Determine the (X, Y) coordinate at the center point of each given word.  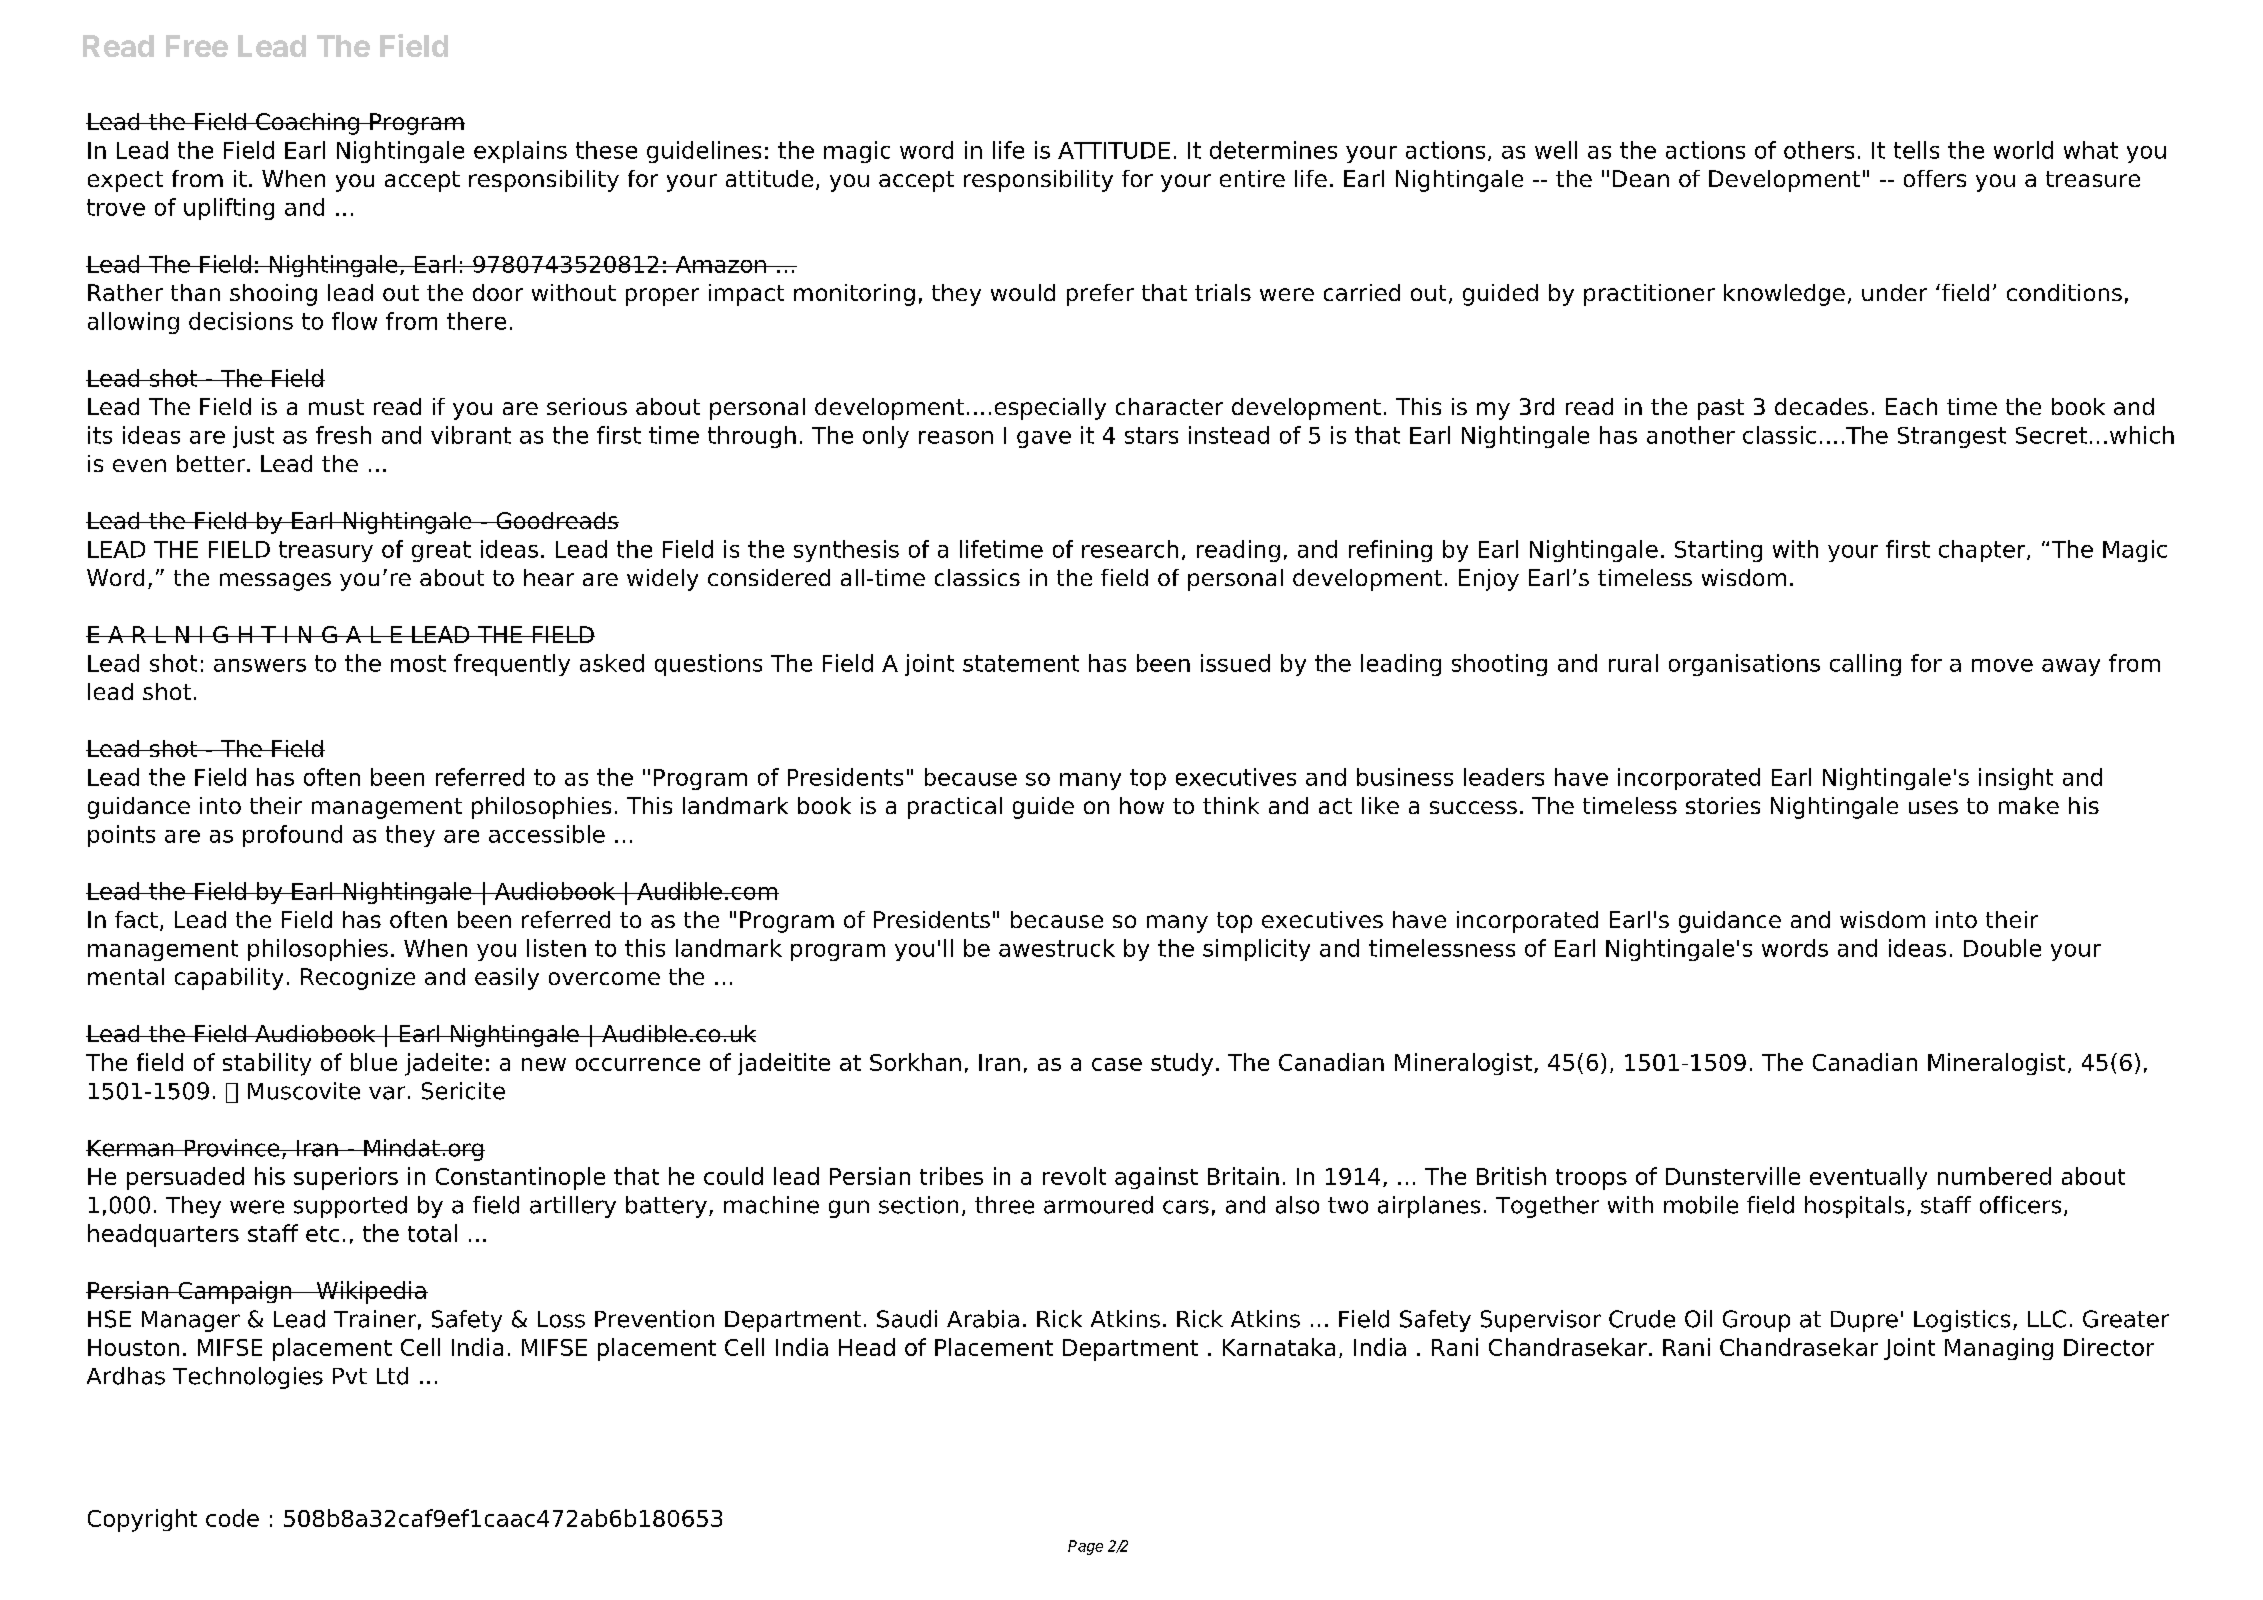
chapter (1983, 551)
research (1130, 549)
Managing (1999, 1349)
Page (1085, 1547)
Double (2002, 948)
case (1117, 1064)
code (232, 1518)
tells (1916, 150)
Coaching (307, 124)
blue (374, 1062)
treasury (326, 551)
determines (1273, 150)
